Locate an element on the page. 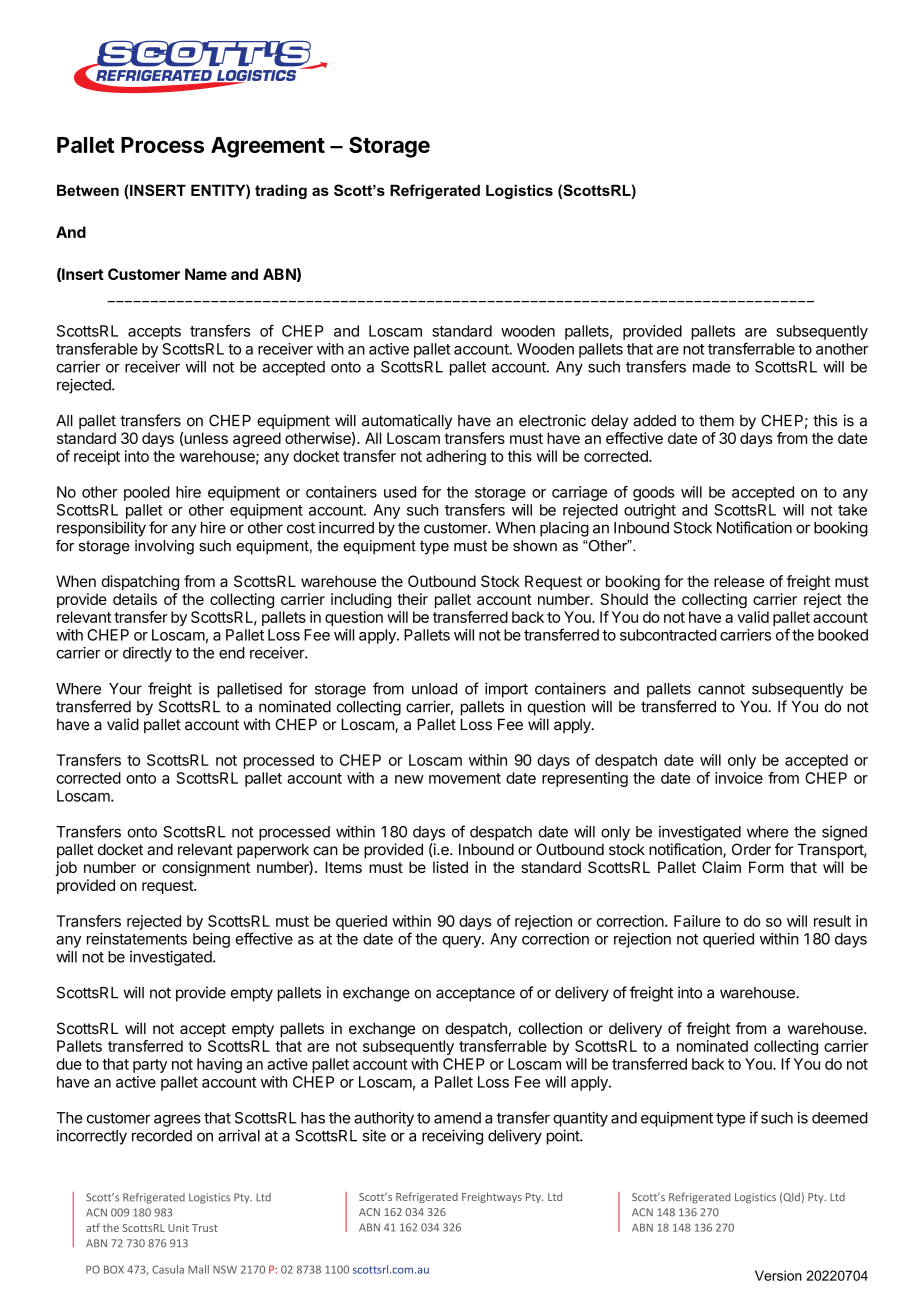 The height and width of the page is (1309, 924). trading is located at coordinates (281, 191).
